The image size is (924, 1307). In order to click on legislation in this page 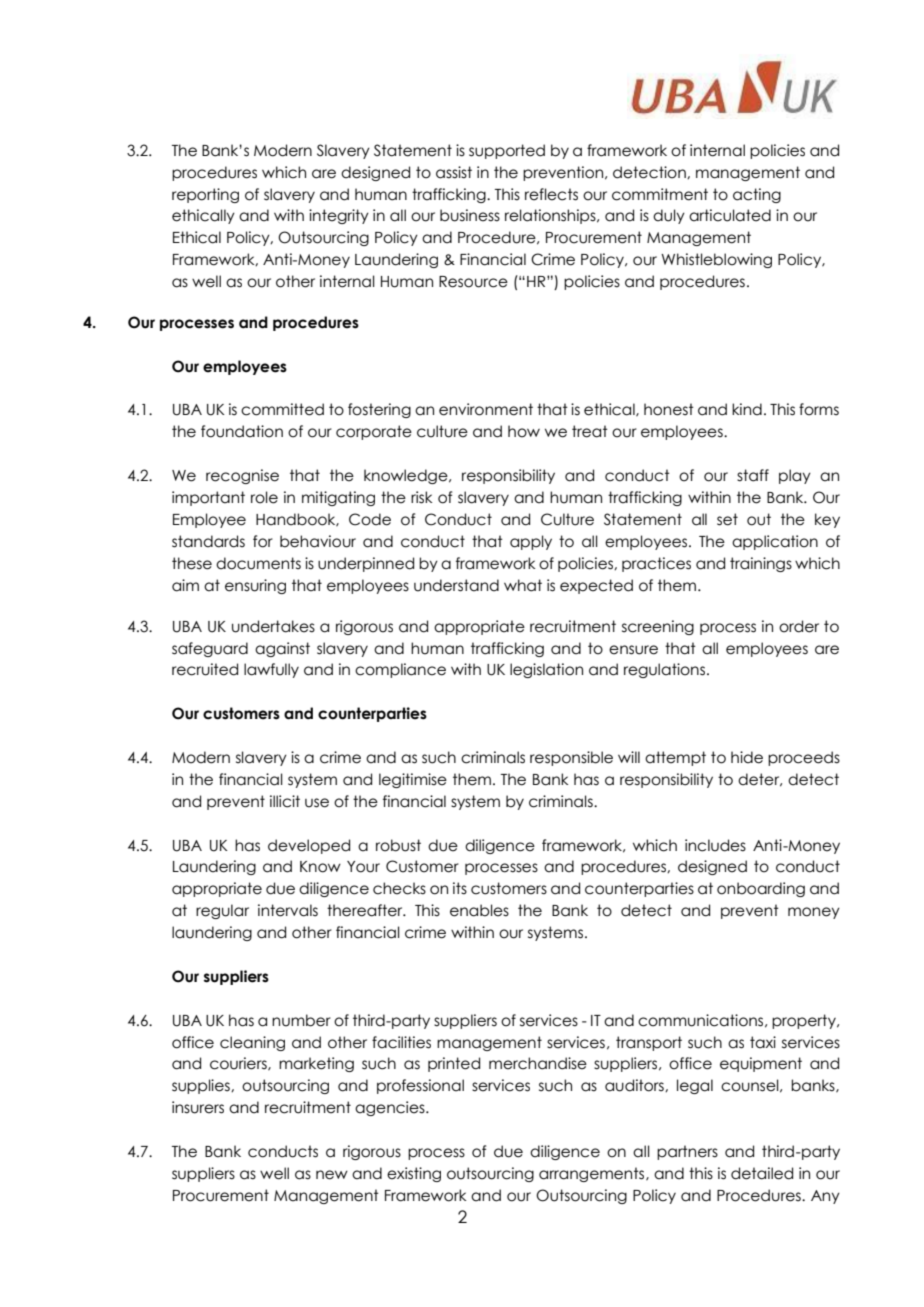, I will do `click(546, 670)`.
